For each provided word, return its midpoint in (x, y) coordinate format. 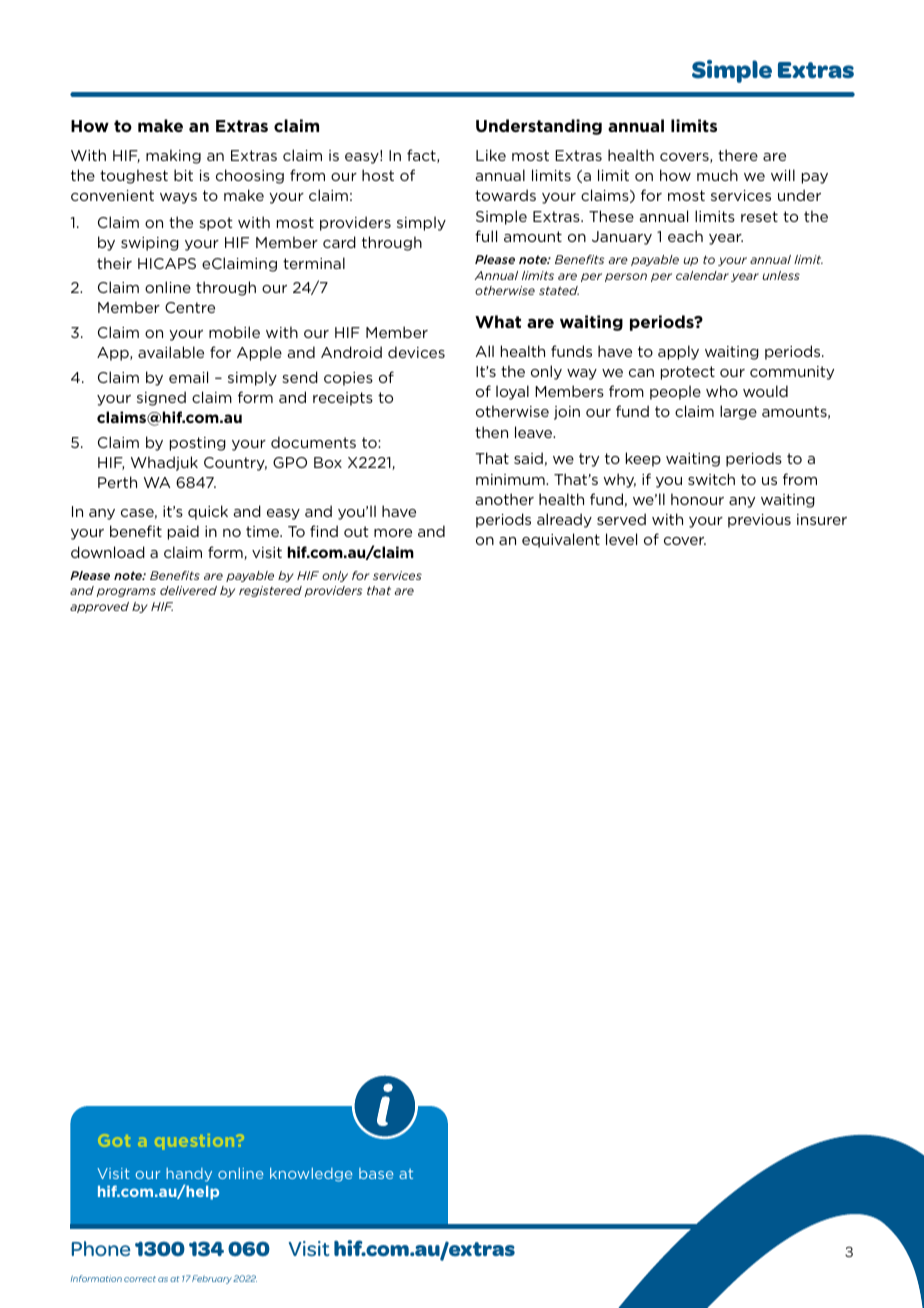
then (491, 432)
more (393, 533)
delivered (188, 590)
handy (189, 1175)
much (717, 175)
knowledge (311, 1175)
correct (140, 1279)
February (212, 1279)
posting (198, 444)
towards (505, 195)
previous (759, 521)
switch (711, 479)
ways (178, 198)
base (376, 1173)
